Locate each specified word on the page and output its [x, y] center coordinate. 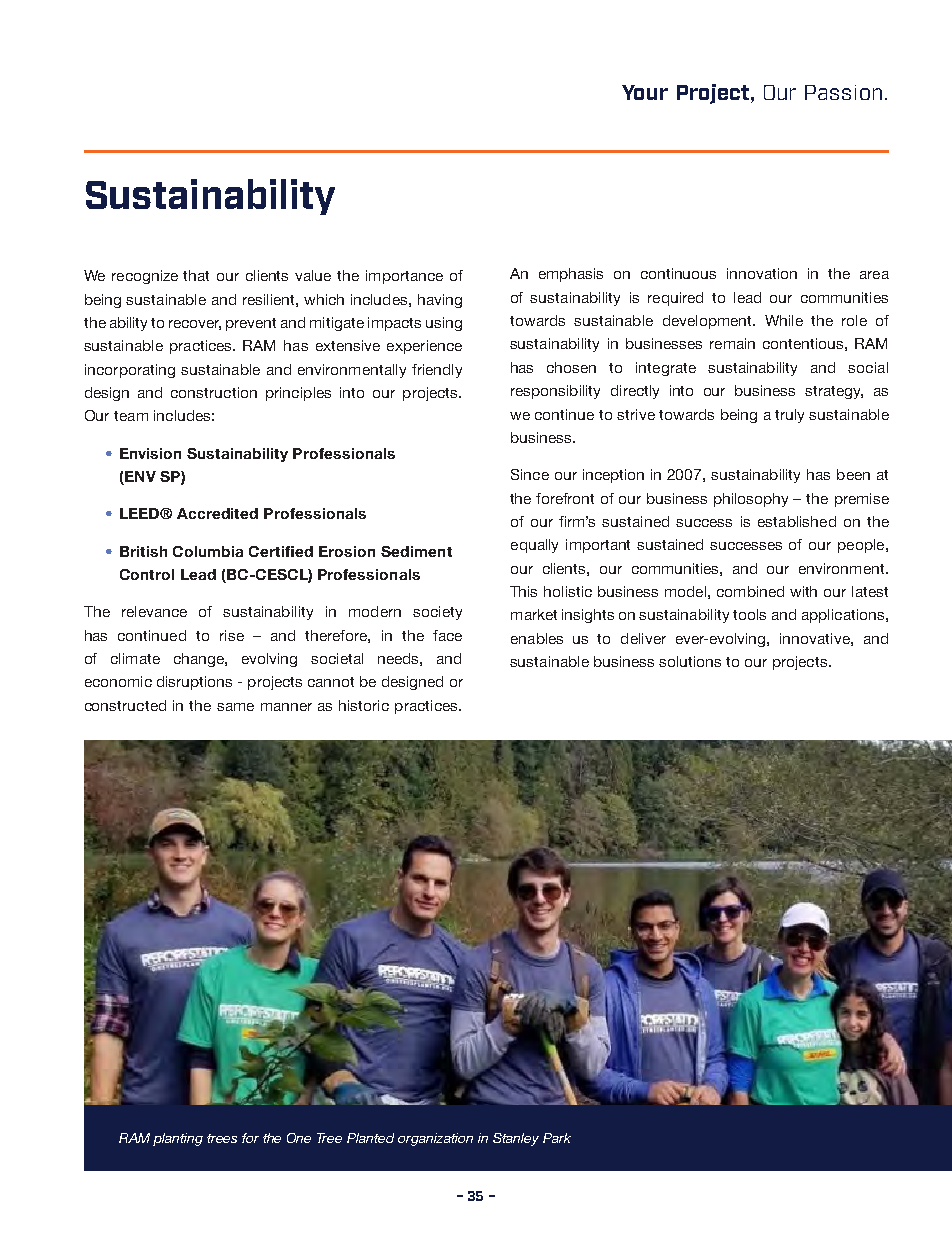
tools [749, 614]
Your [645, 92]
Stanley [516, 1139]
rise [232, 635]
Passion [843, 92]
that [196, 275]
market [534, 614]
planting [178, 1139]
